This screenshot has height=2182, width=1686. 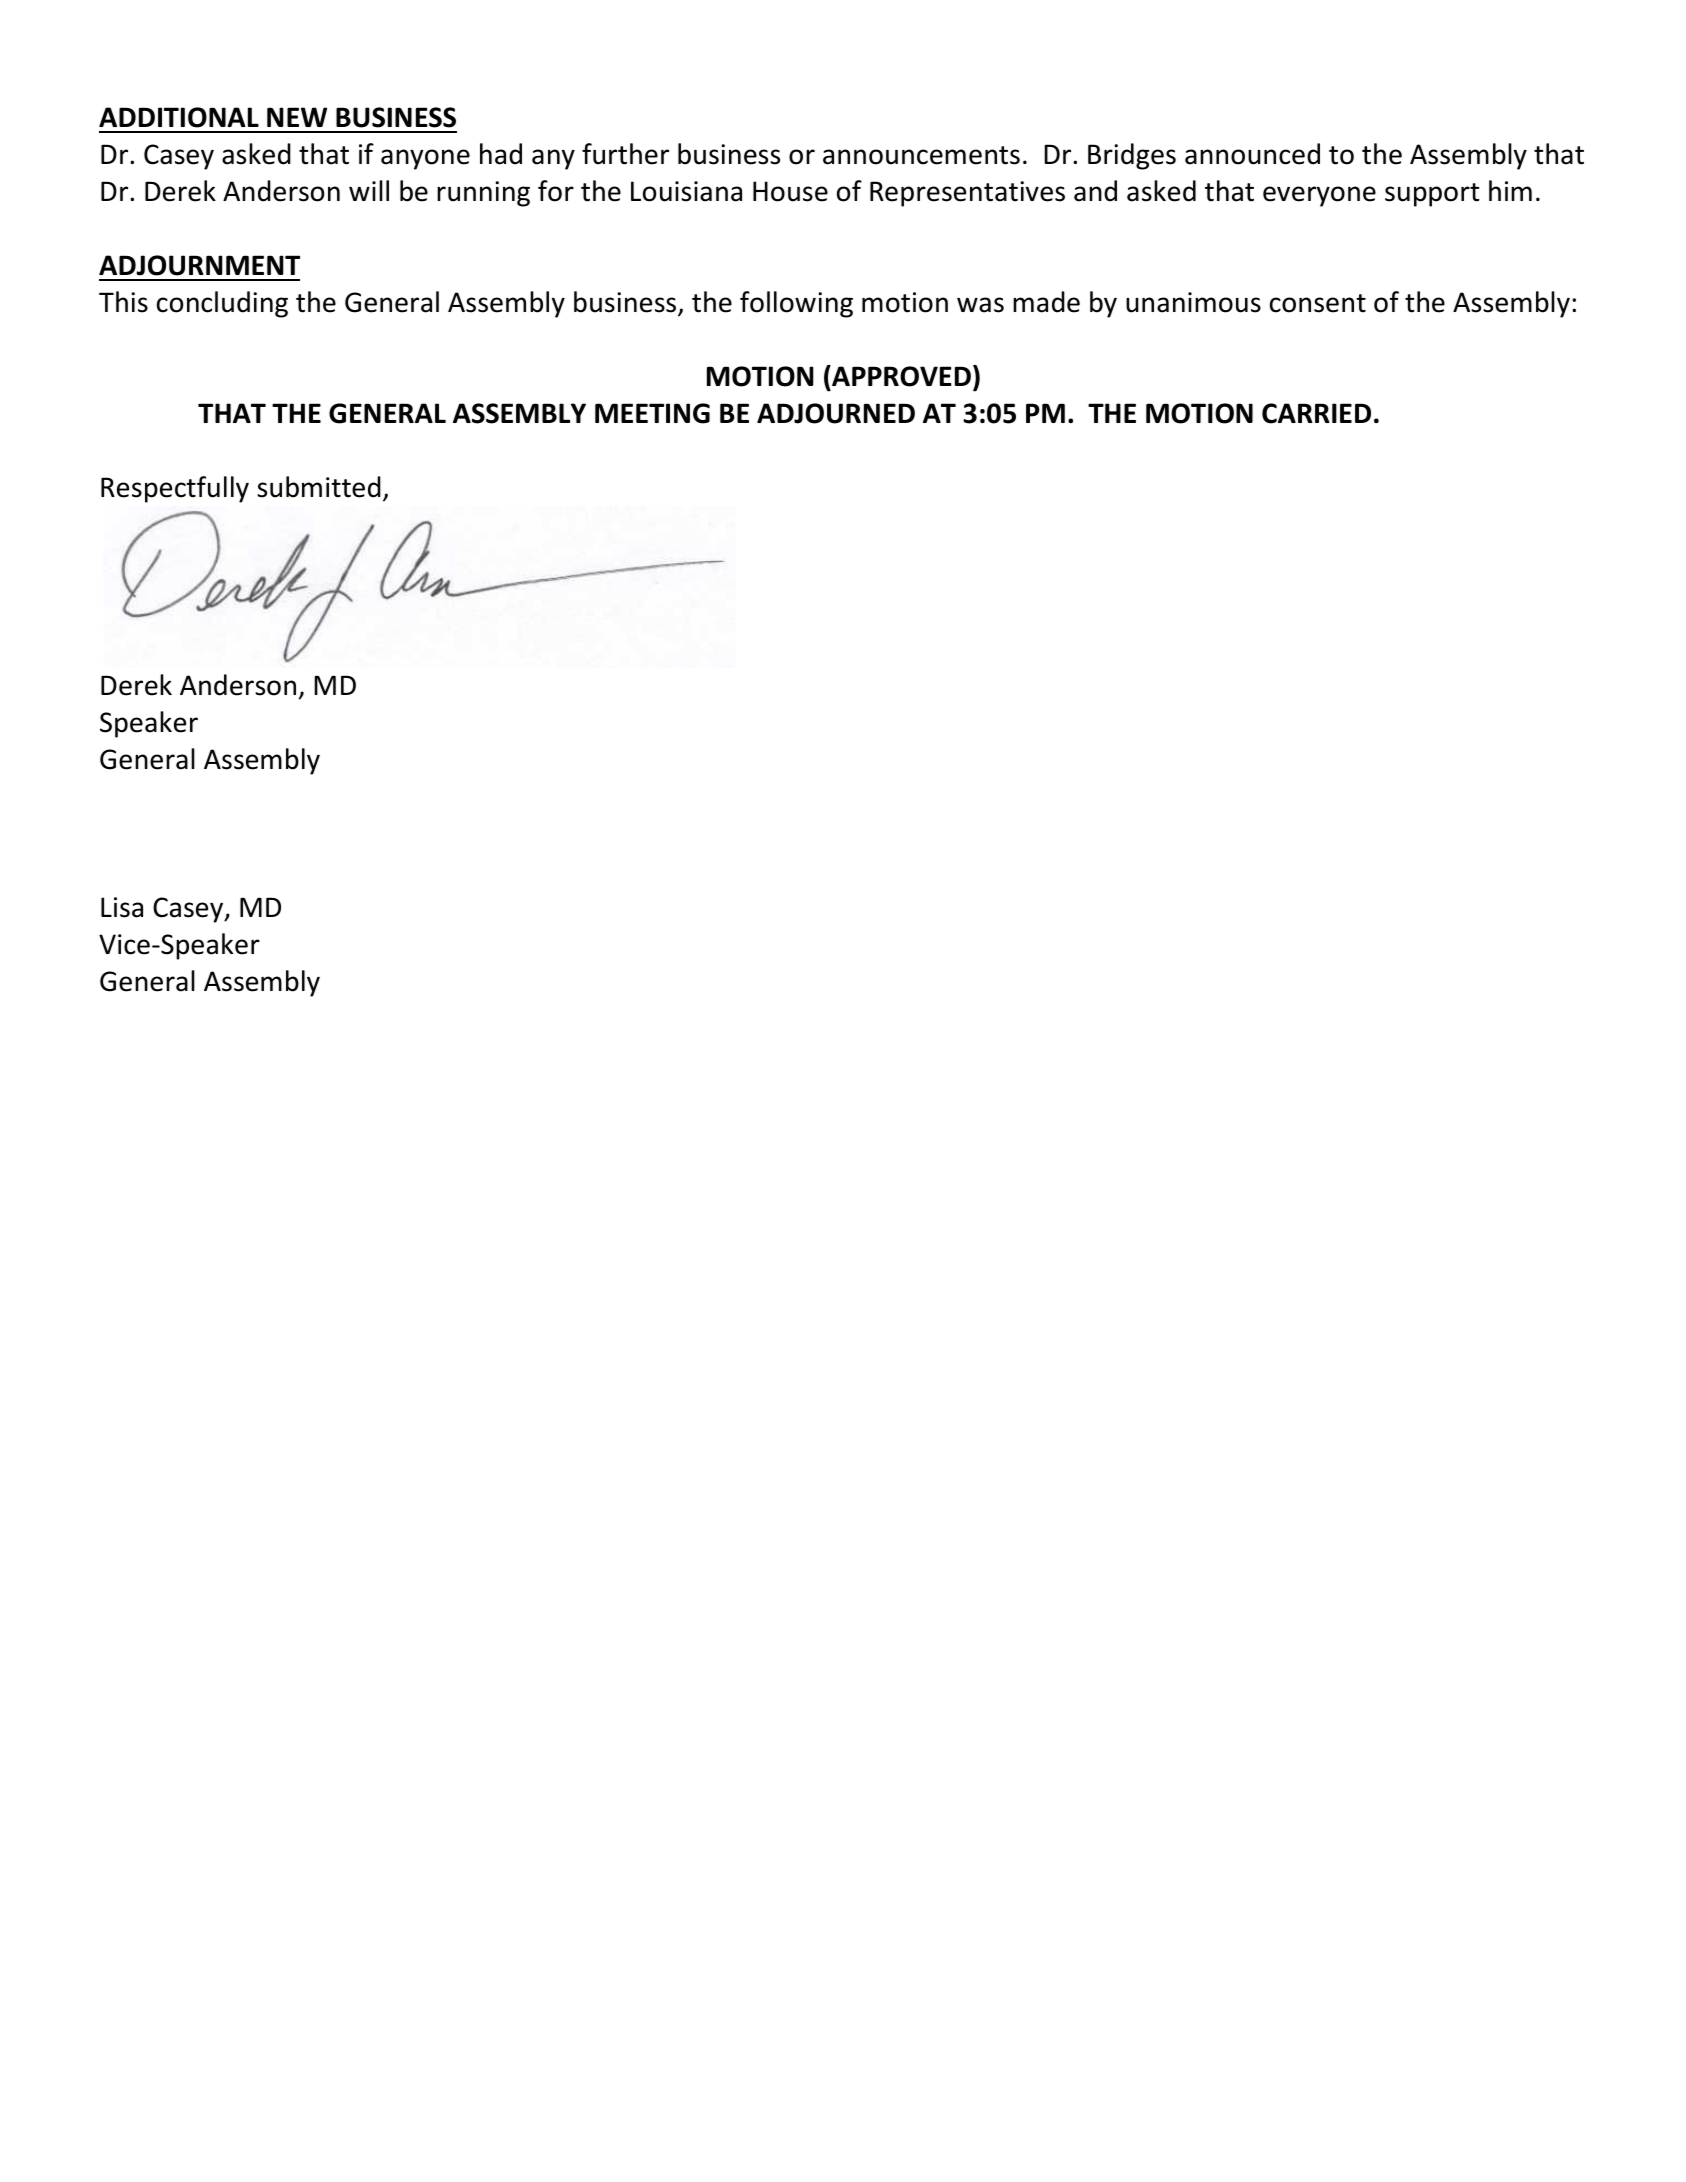 What do you see at coordinates (175, 489) in the screenshot?
I see `Respectfully` at bounding box center [175, 489].
